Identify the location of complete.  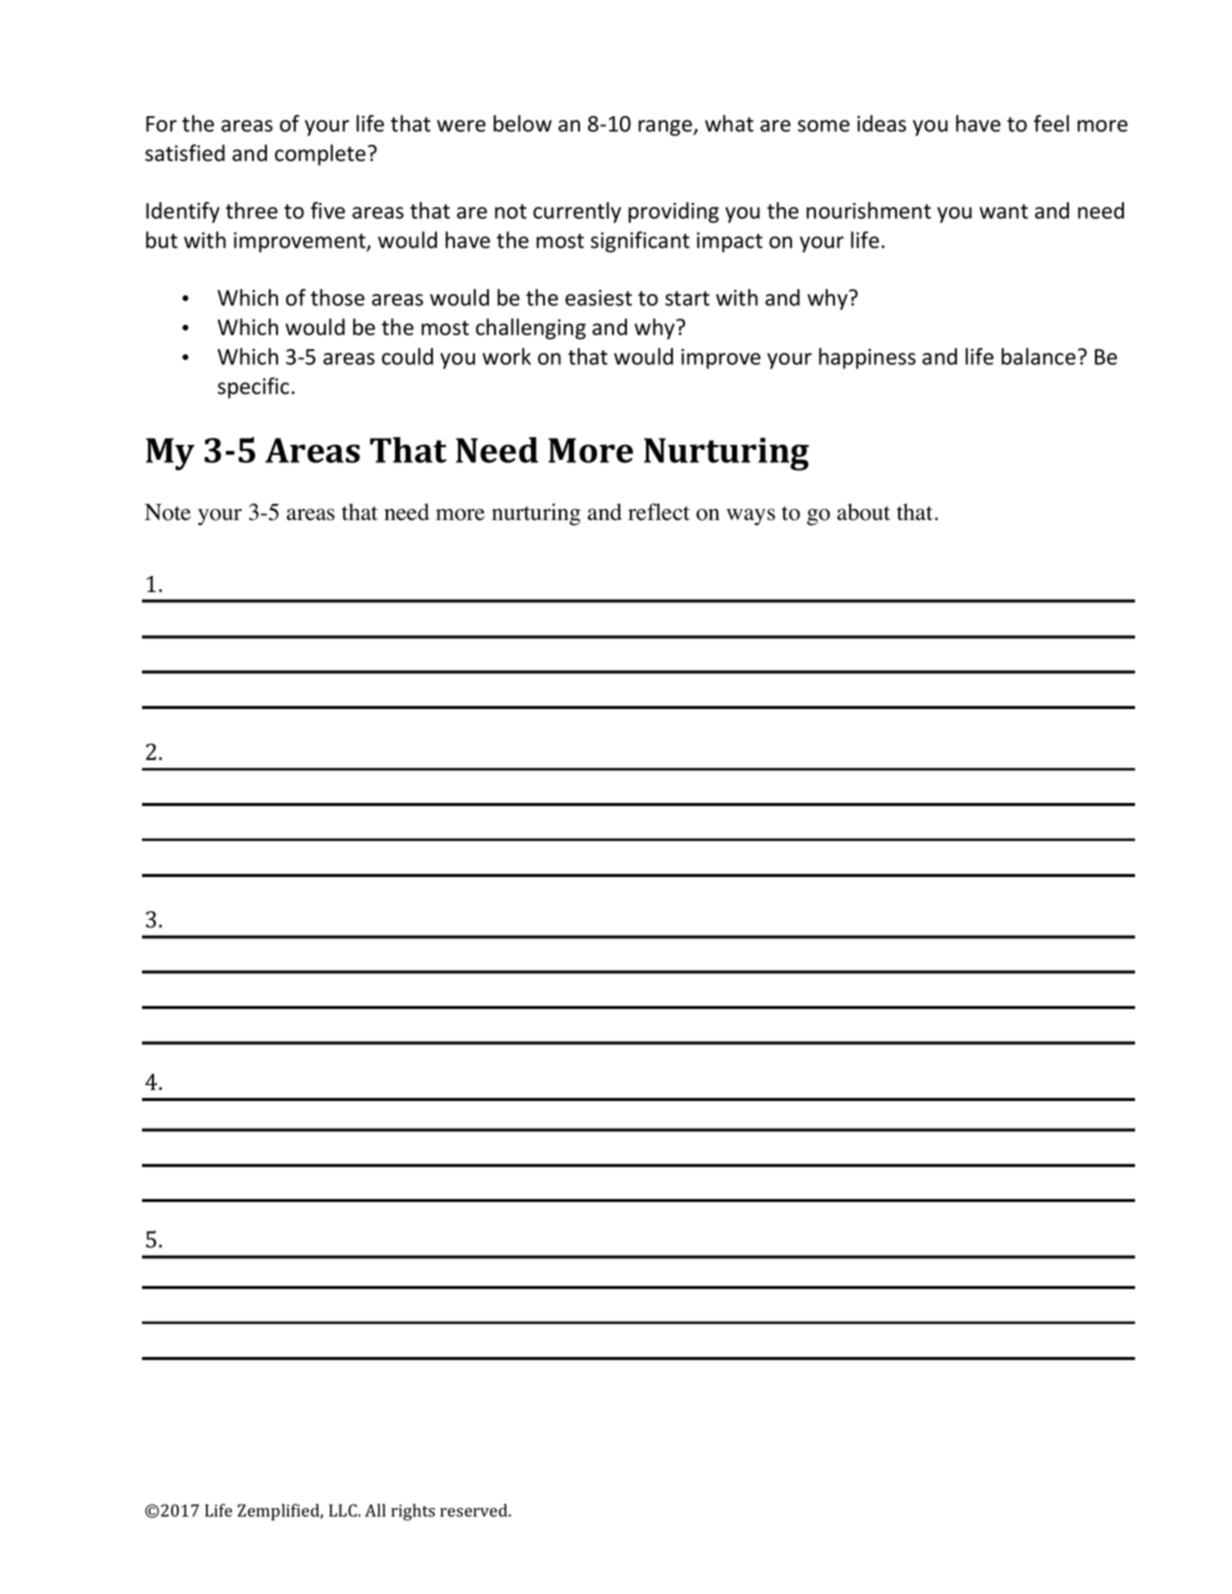
(320, 155).
